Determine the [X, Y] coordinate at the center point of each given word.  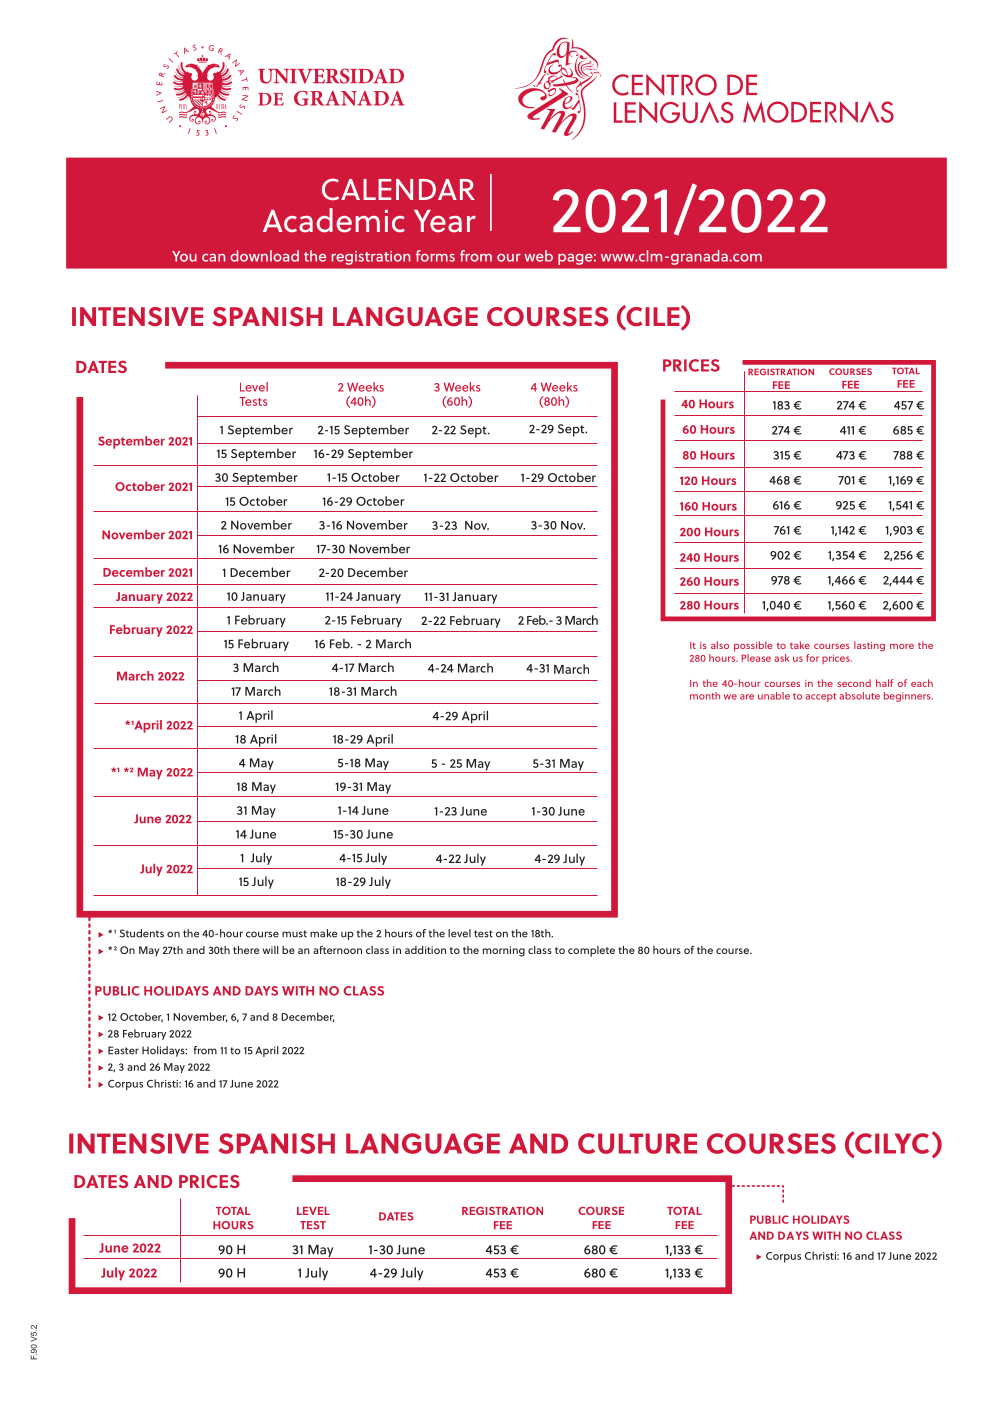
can [213, 258]
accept [820, 697]
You [184, 256]
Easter [123, 1050]
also [720, 645]
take [800, 645]
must [294, 934]
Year [445, 221]
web [538, 256]
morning [504, 951]
